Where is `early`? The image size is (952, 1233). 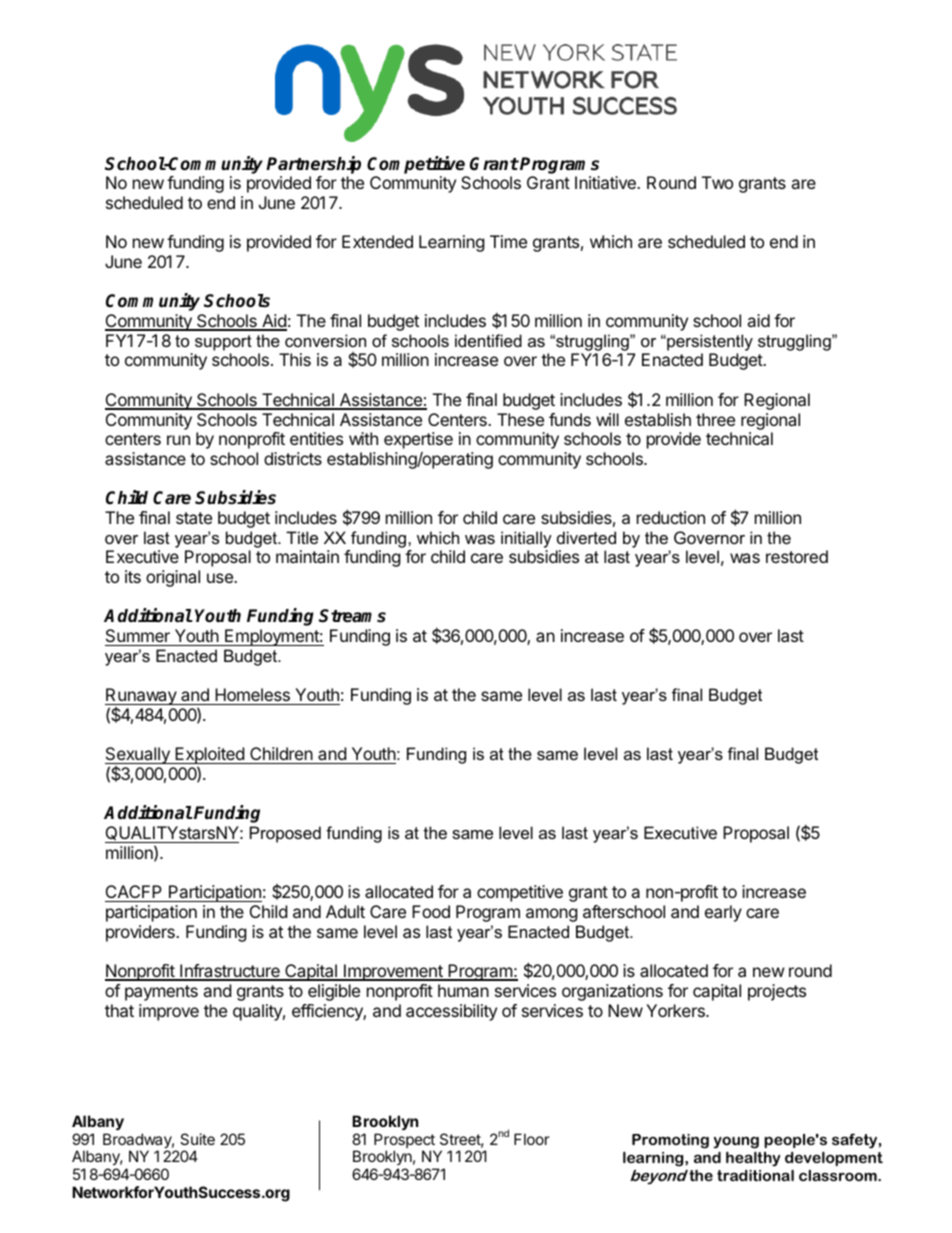
early is located at coordinates (723, 913).
